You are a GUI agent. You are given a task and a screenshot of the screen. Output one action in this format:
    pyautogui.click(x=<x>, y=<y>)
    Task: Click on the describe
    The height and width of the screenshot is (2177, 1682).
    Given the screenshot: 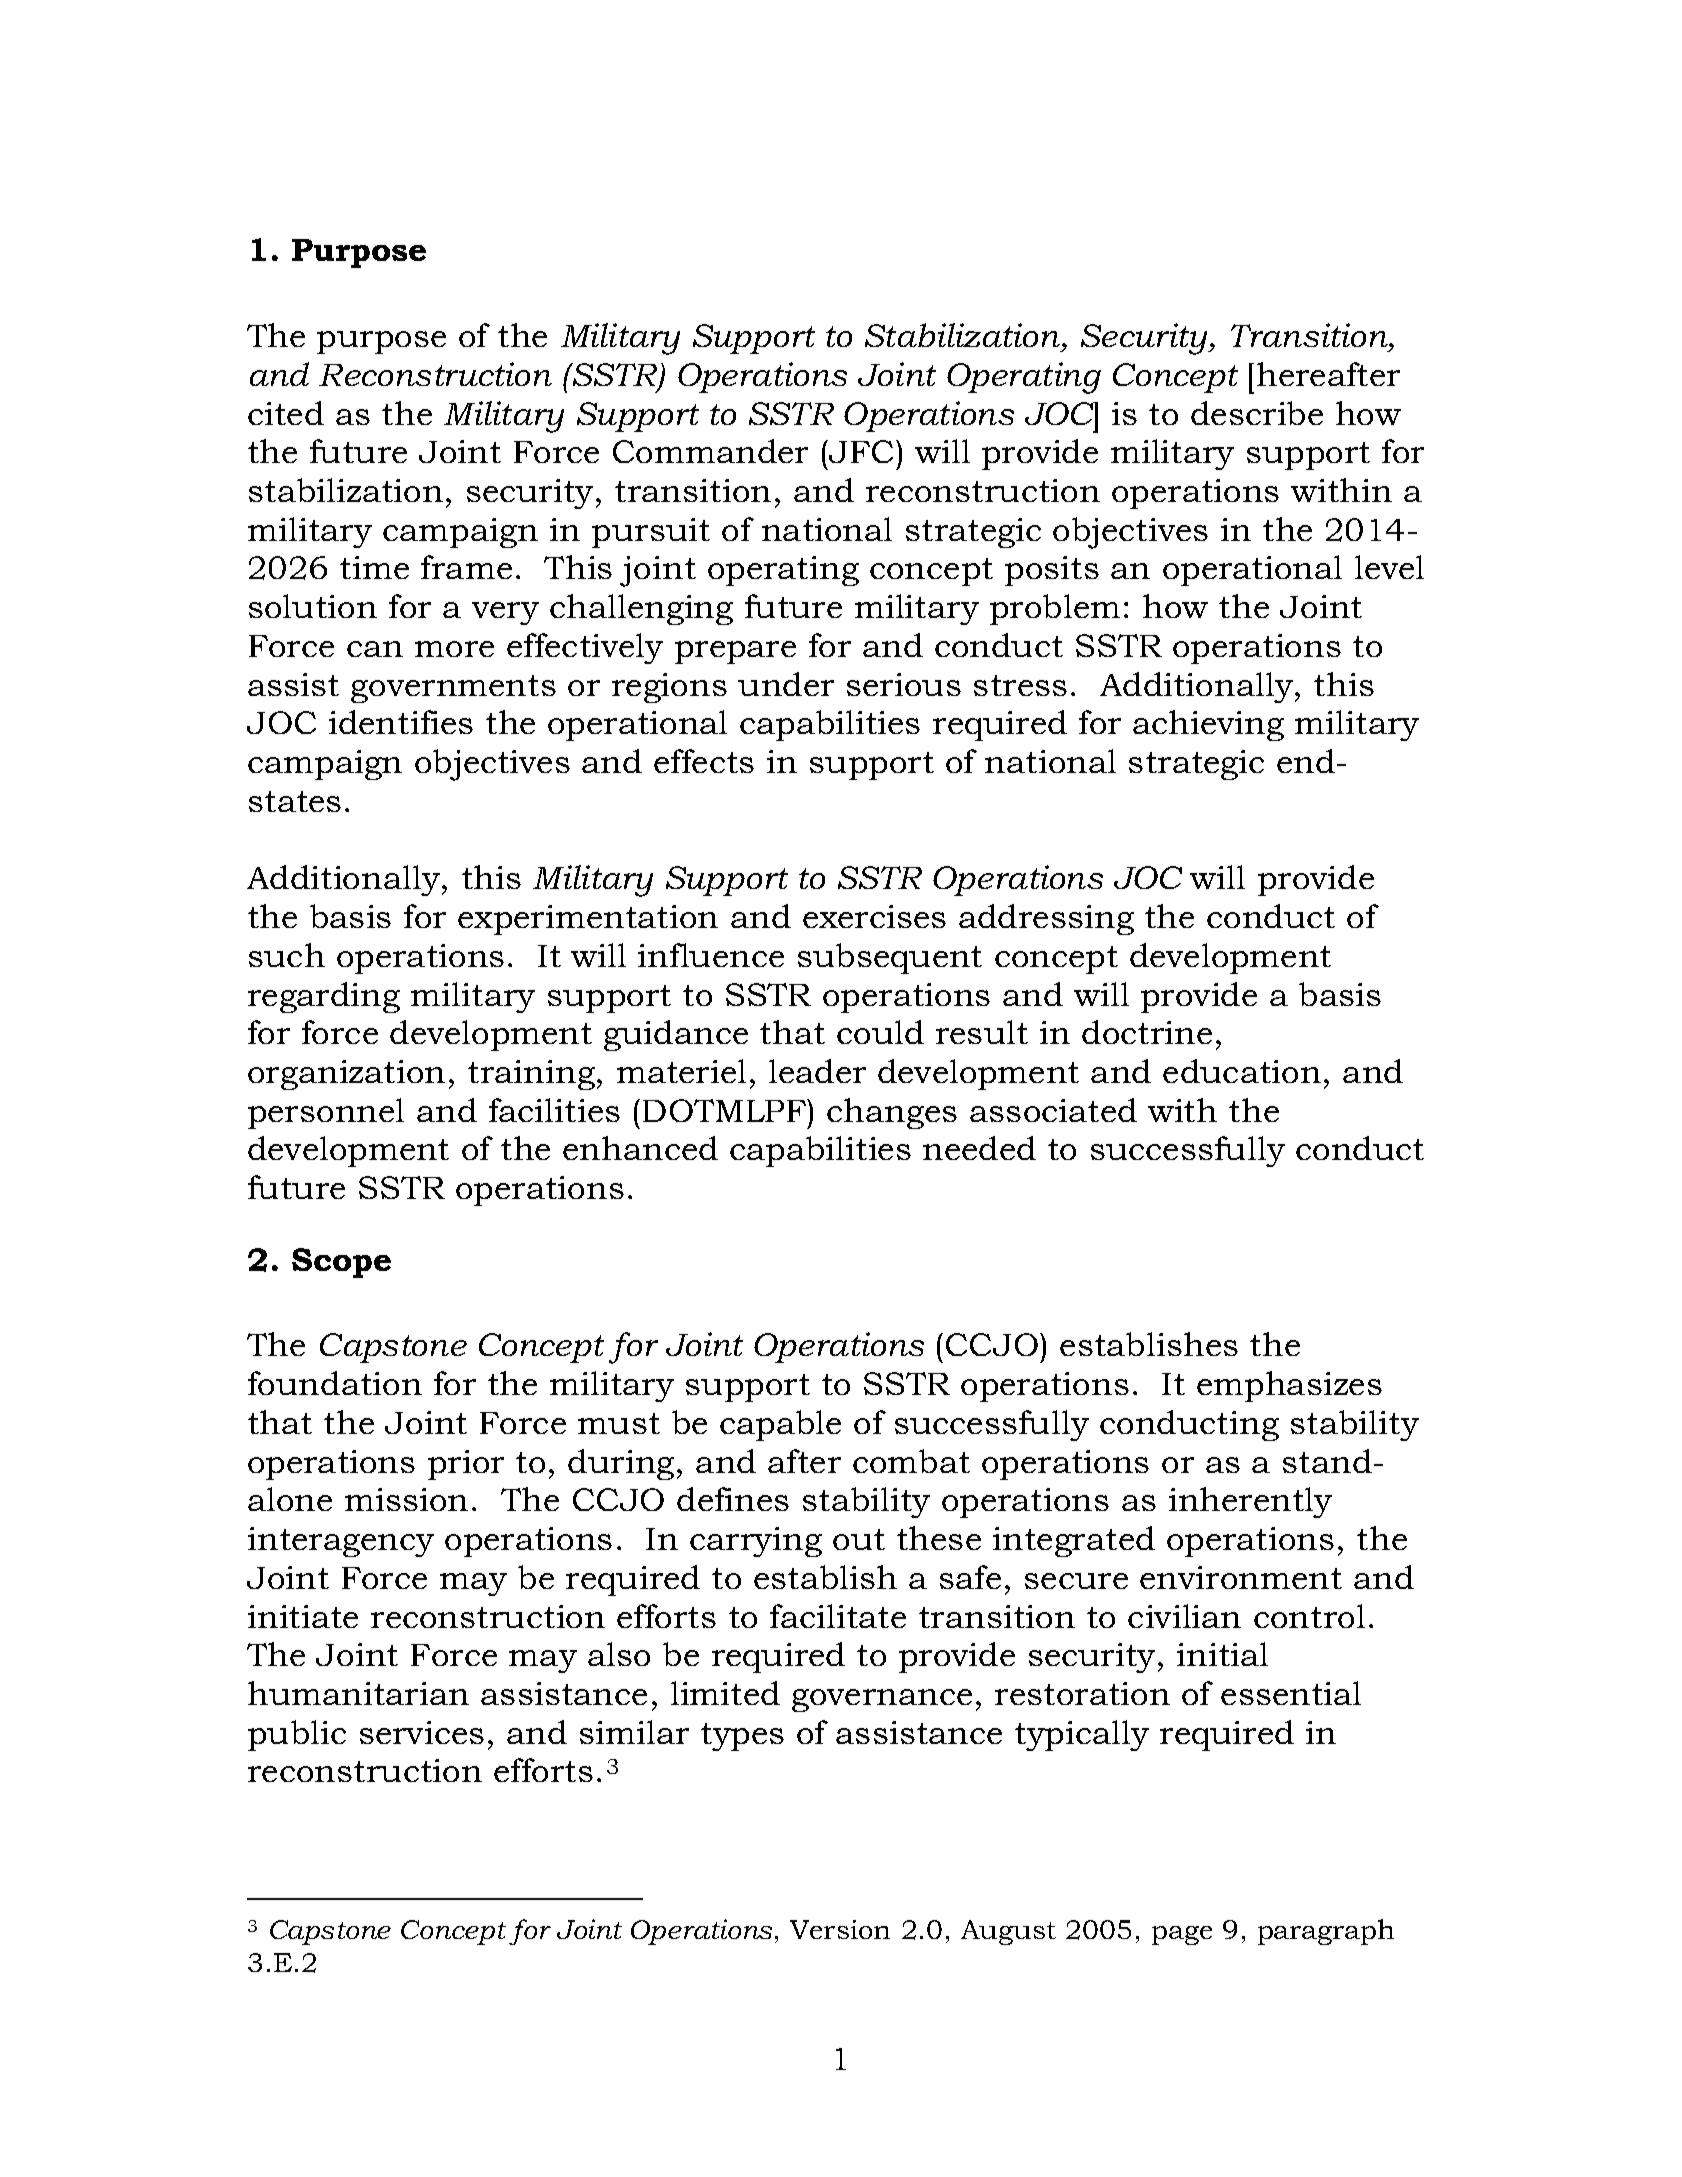 What is the action you would take?
    pyautogui.click(x=1257, y=413)
